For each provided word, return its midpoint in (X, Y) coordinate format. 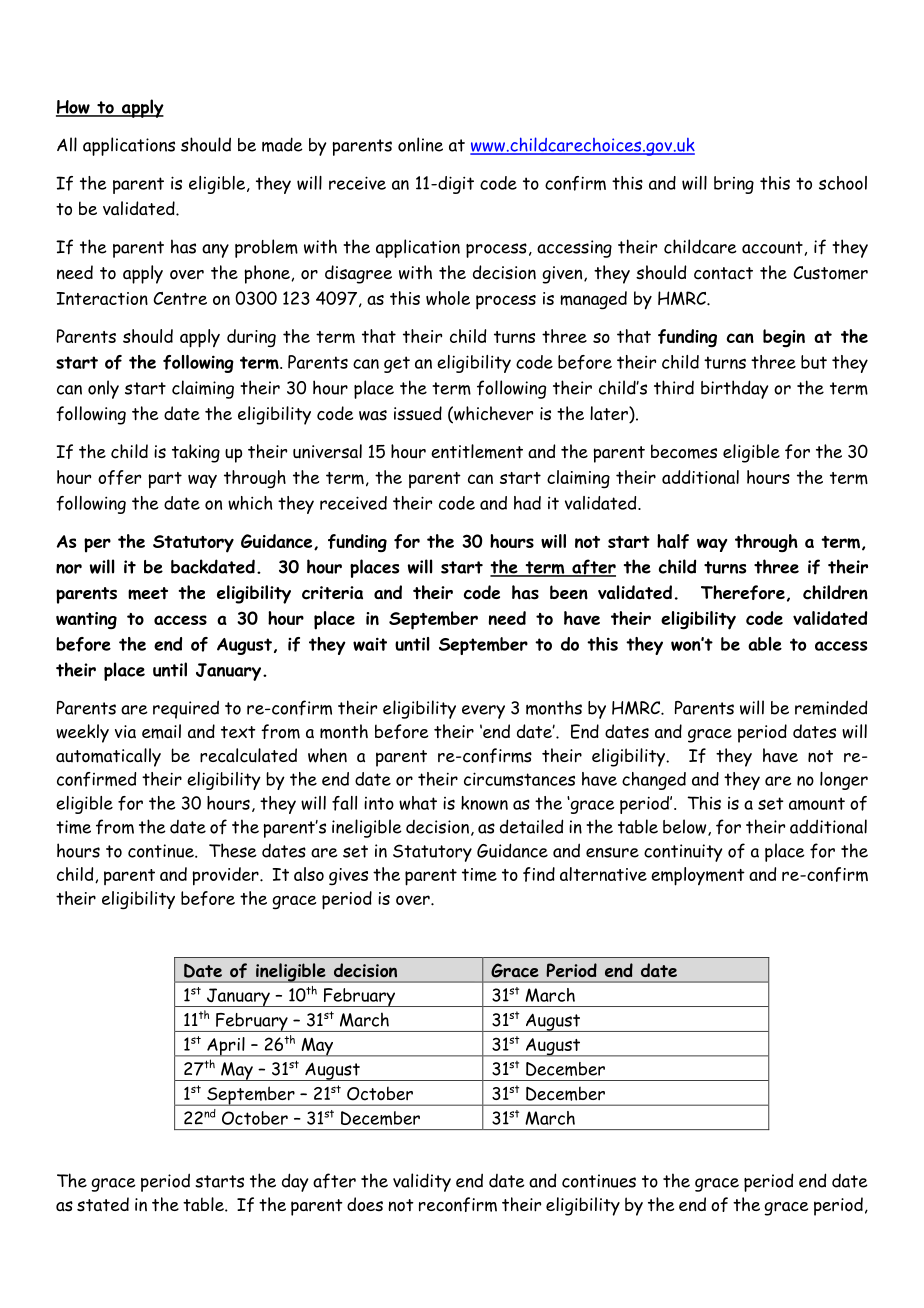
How (74, 108)
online (420, 144)
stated (103, 1204)
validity (422, 1182)
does (365, 1204)
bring (734, 185)
